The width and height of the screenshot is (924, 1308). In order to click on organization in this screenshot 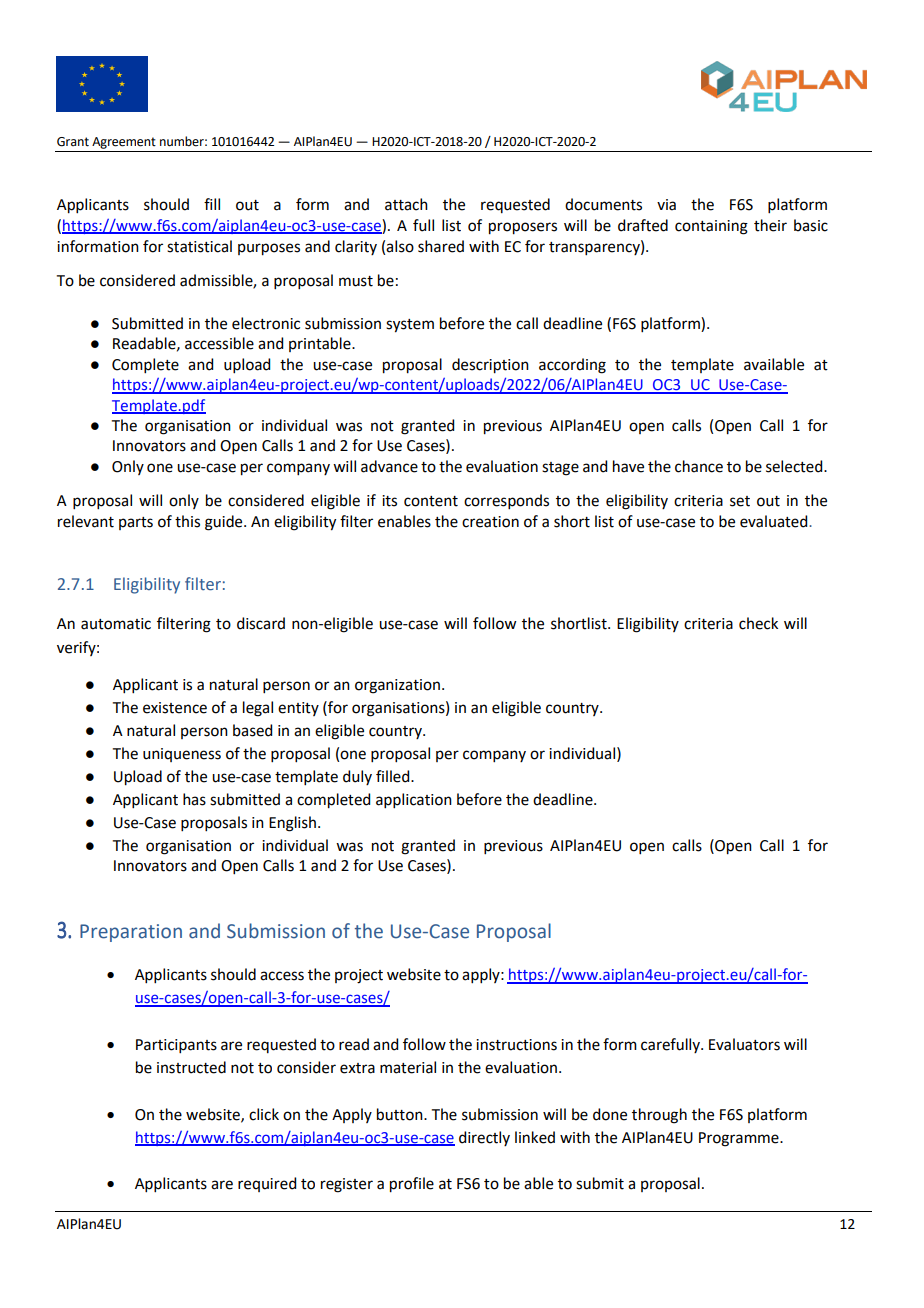, I will do `click(397, 686)`.
